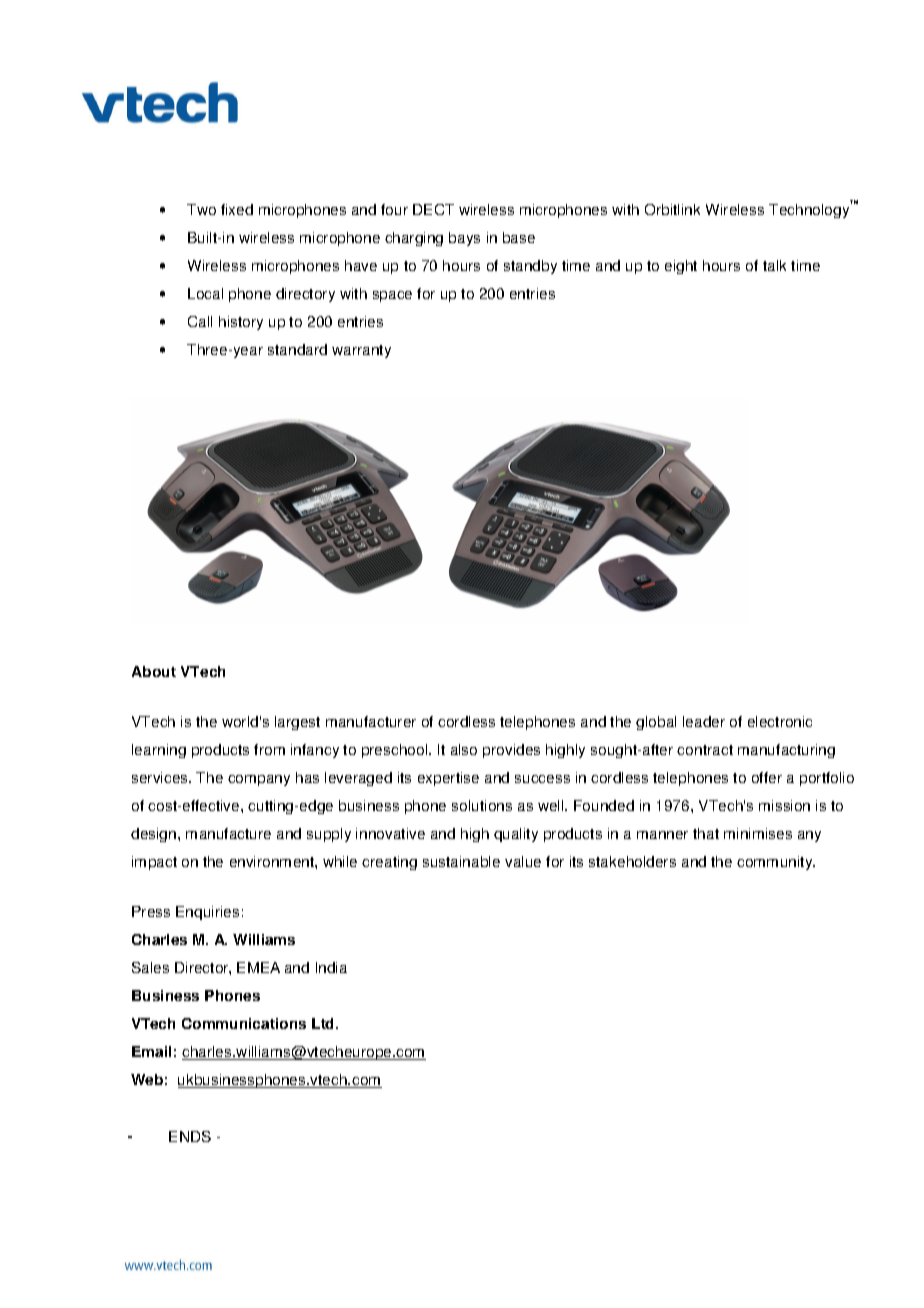 The image size is (924, 1308). What do you see at coordinates (774, 265) in the image?
I see `talk` at bounding box center [774, 265].
